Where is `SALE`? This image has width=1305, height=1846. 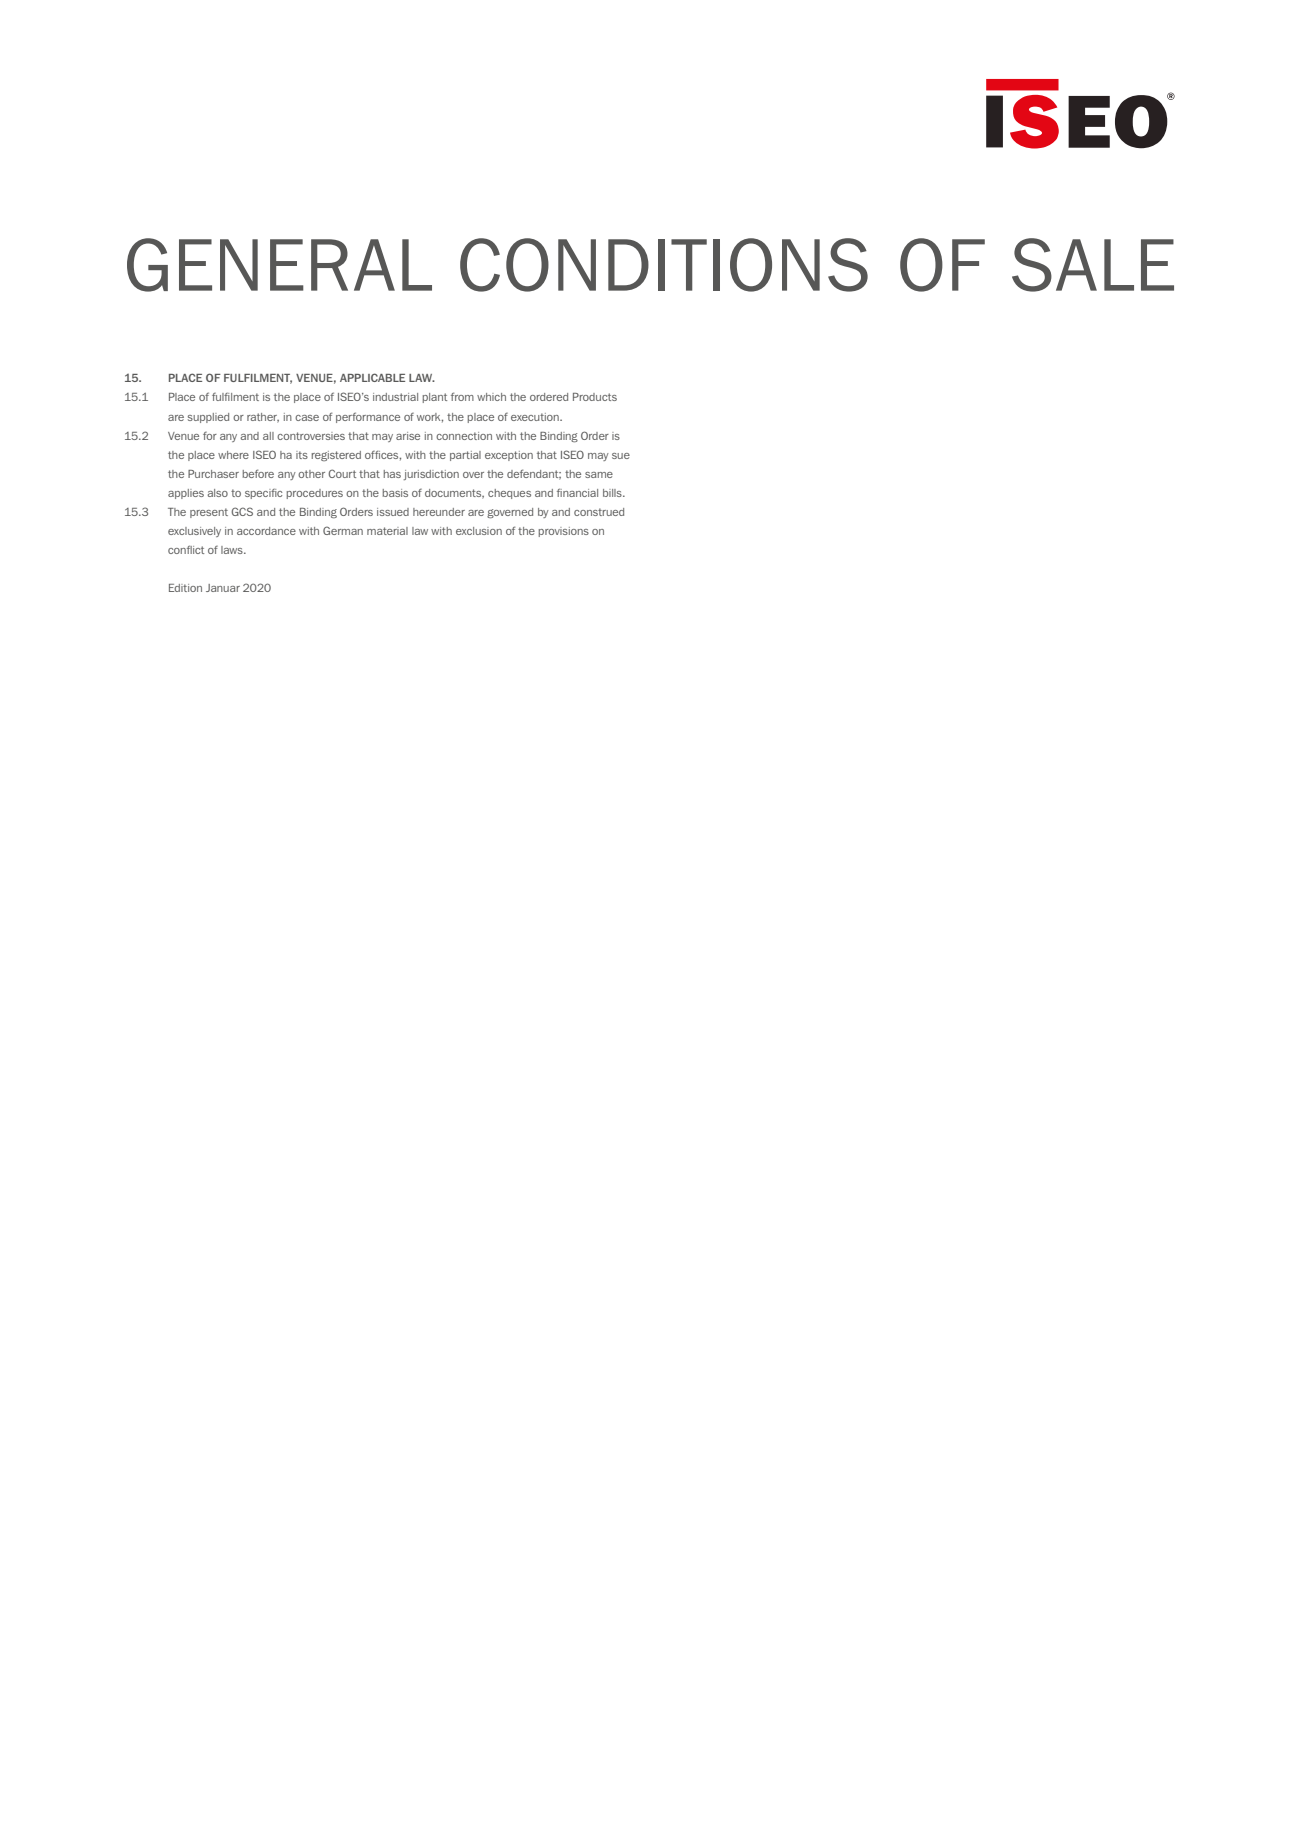 SALE is located at coordinates (1093, 265).
